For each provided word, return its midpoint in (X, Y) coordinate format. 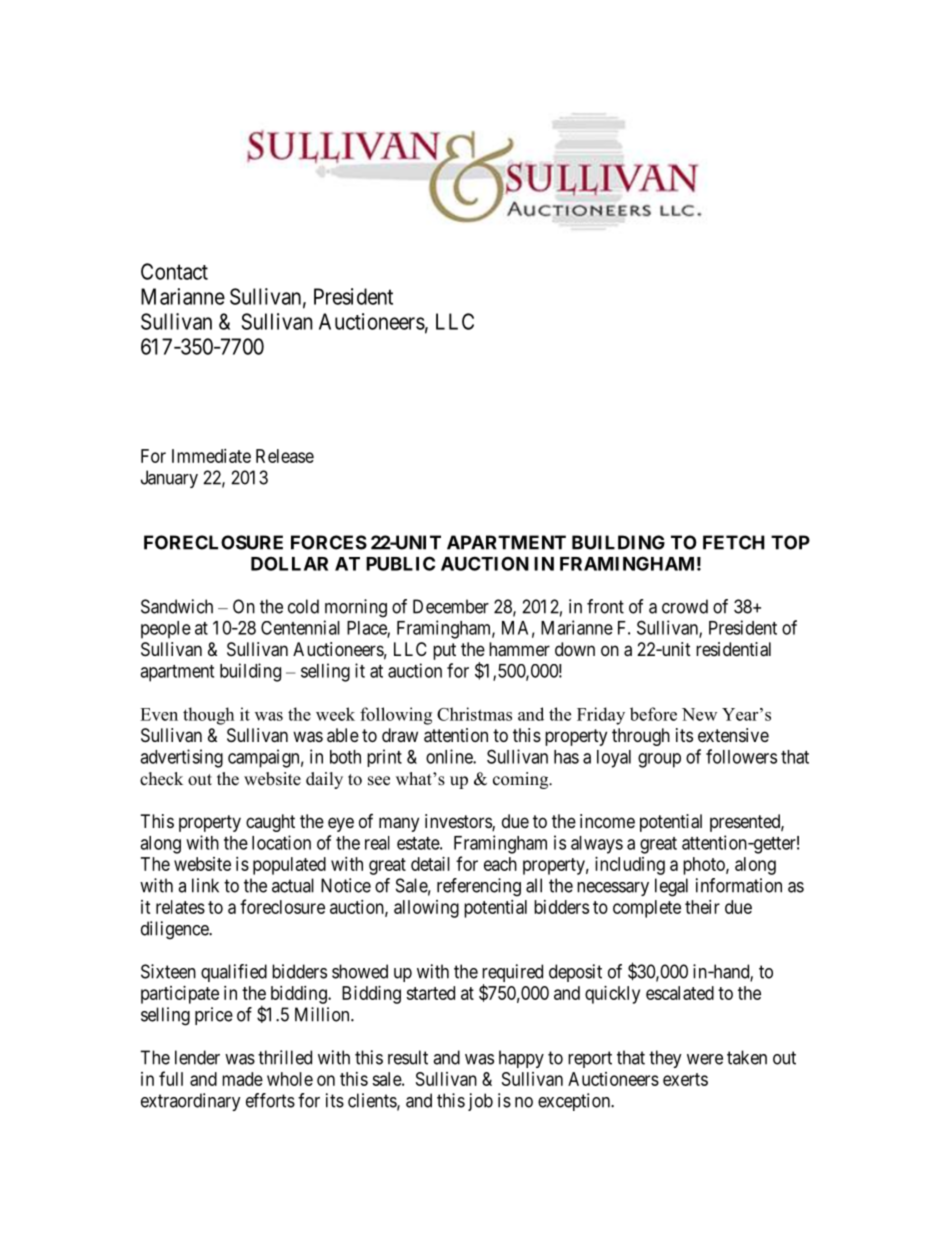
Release (285, 456)
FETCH (734, 542)
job (480, 1102)
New (699, 714)
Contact (174, 271)
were (705, 1059)
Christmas (474, 714)
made (242, 1079)
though (208, 716)
